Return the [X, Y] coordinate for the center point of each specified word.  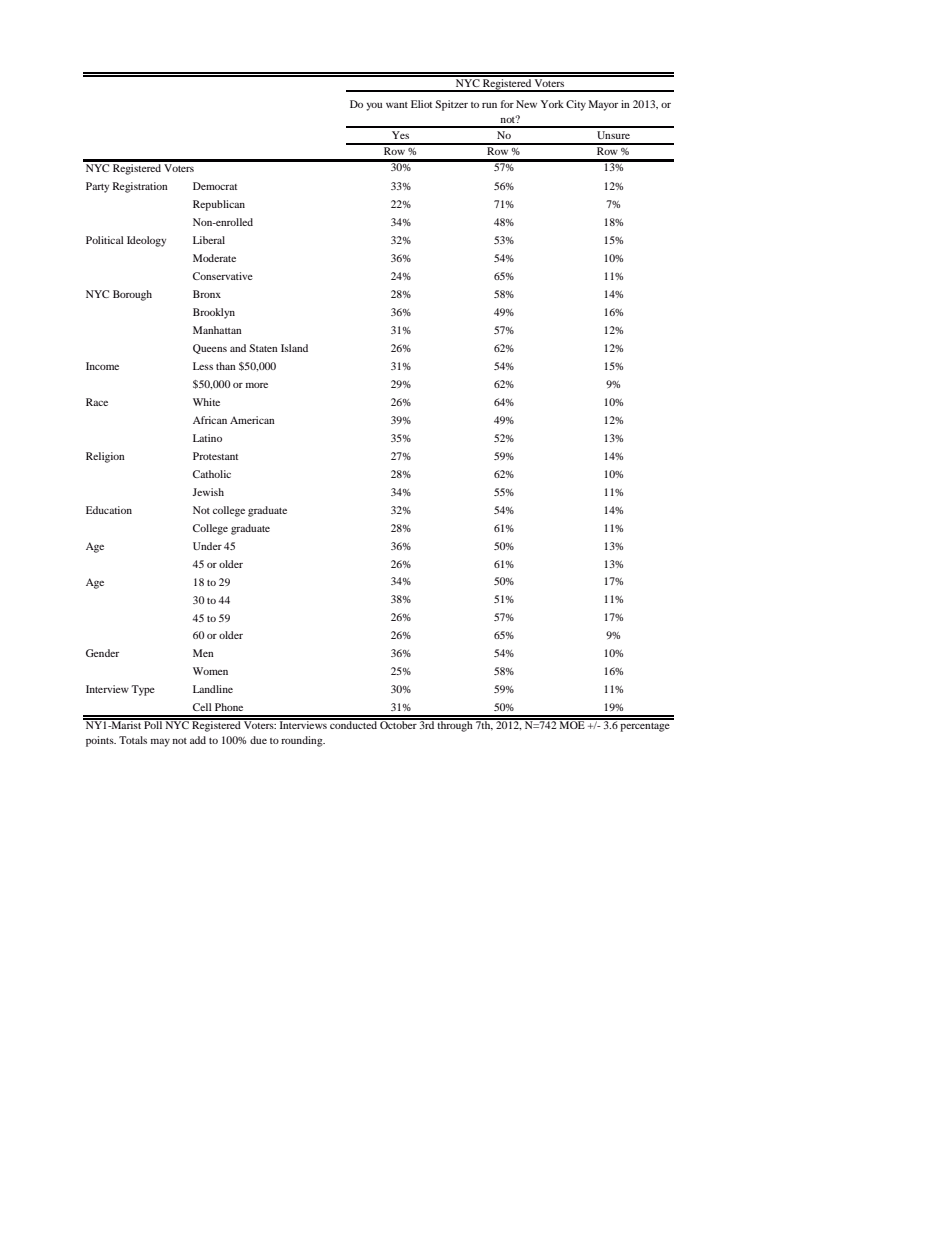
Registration [140, 187]
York [552, 104]
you [374, 107]
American [252, 420]
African [210, 420]
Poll [153, 724]
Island [294, 348]
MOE [572, 724]
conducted [353, 724]
